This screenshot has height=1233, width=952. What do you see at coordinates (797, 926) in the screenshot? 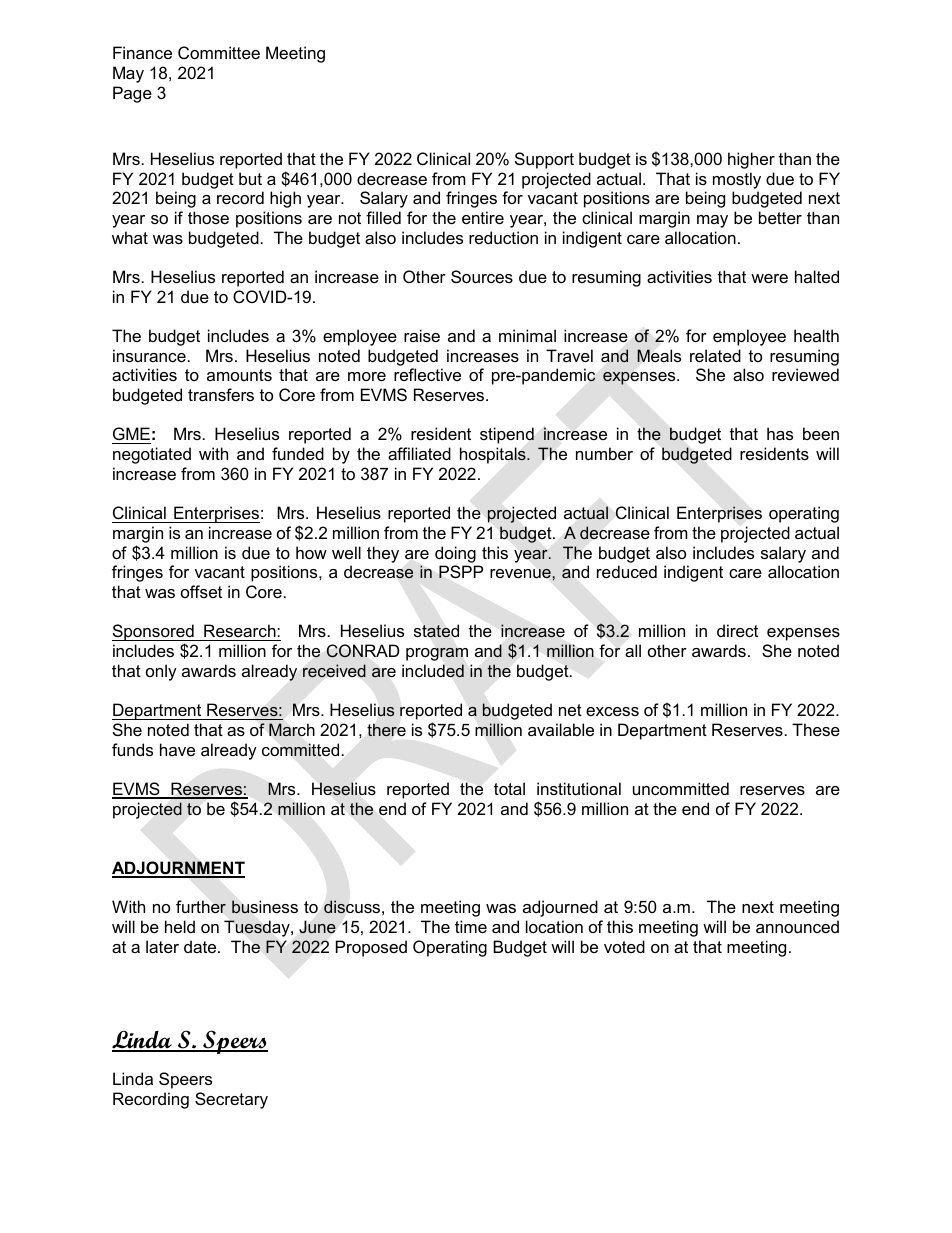
I see `announced` at bounding box center [797, 926].
